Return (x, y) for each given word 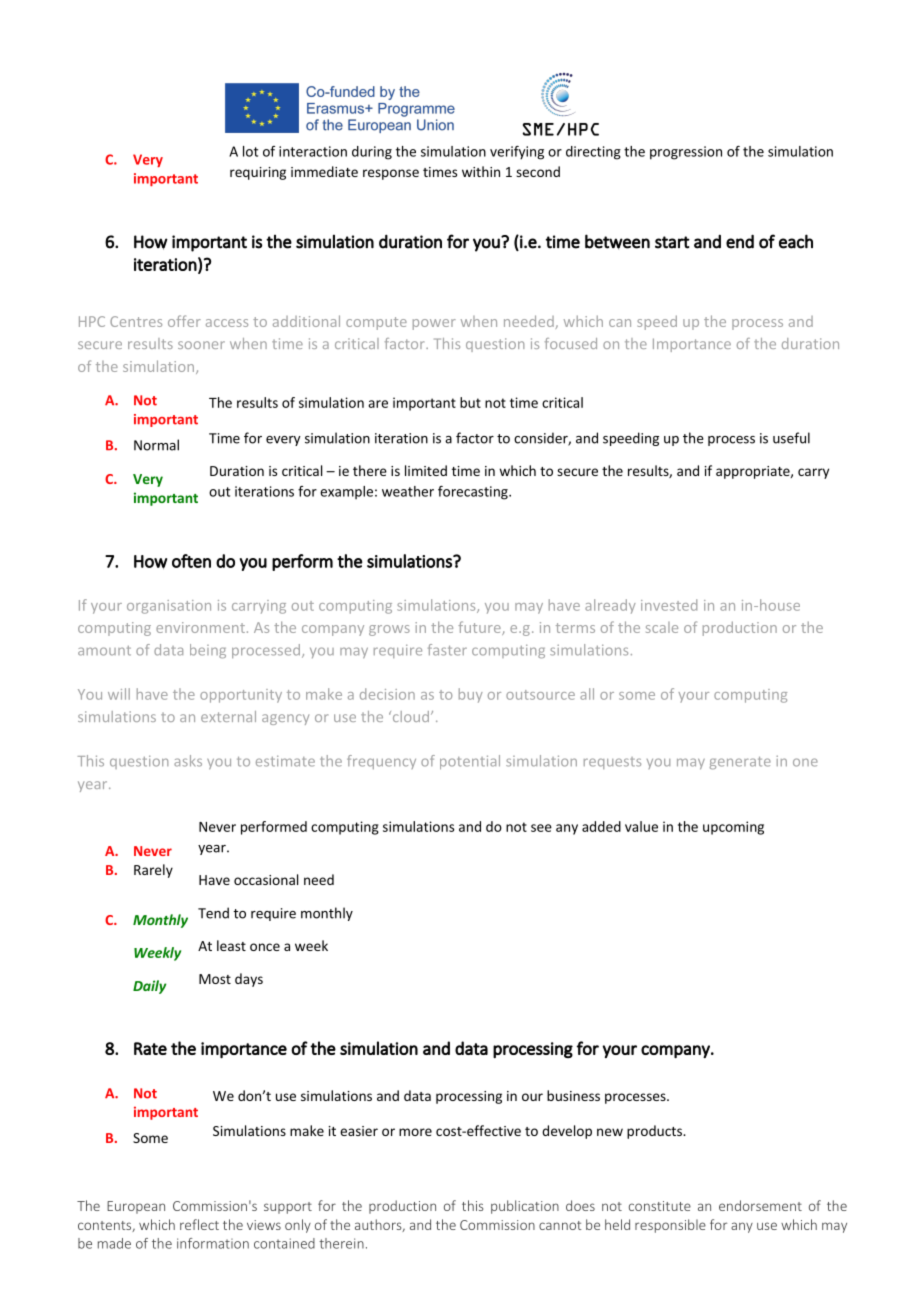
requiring (258, 173)
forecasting (474, 493)
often (191, 561)
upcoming (733, 828)
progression (686, 153)
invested (669, 605)
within (481, 171)
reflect (199, 1224)
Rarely (153, 871)
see (541, 828)
